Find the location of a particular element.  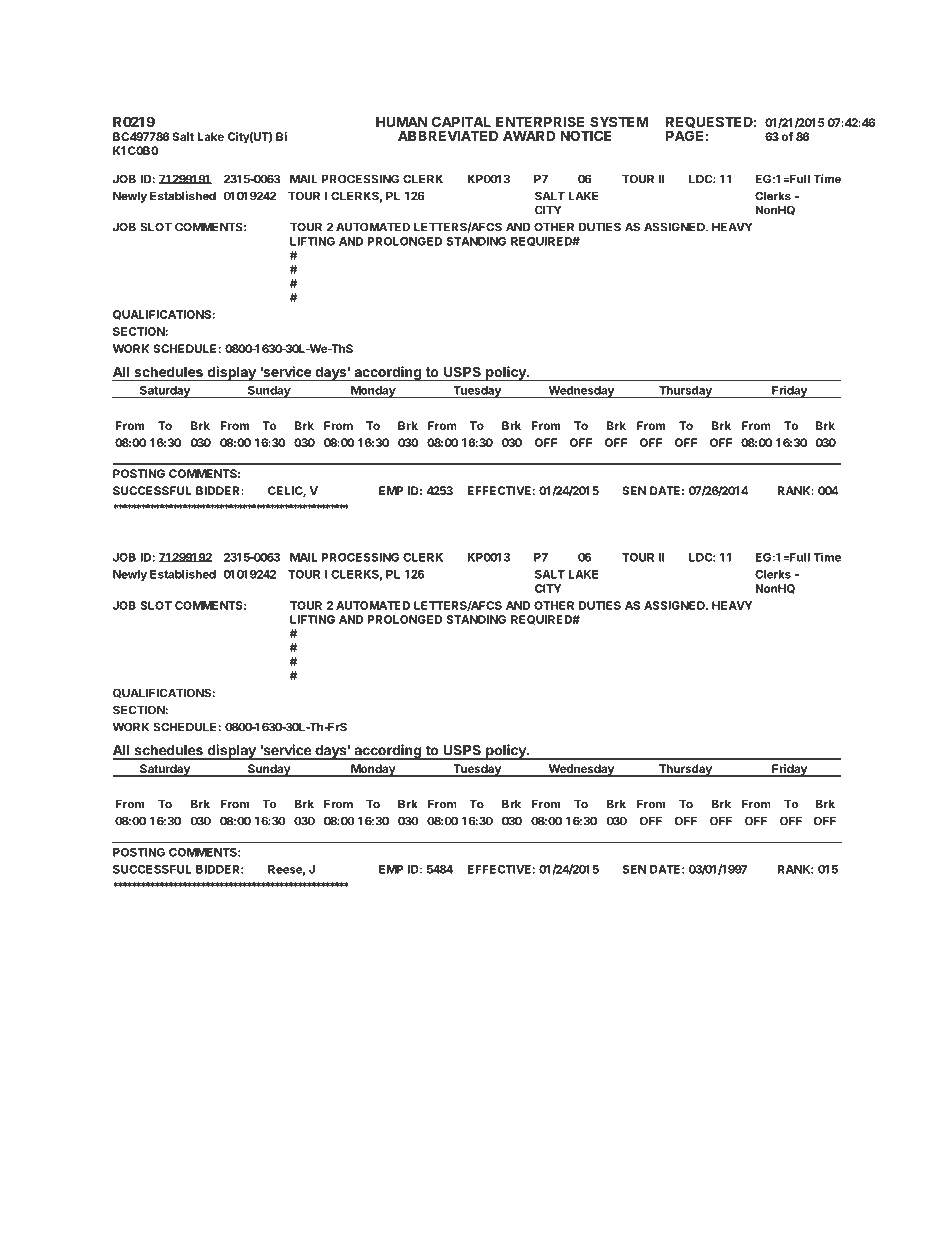

AWARD is located at coordinates (529, 135).
